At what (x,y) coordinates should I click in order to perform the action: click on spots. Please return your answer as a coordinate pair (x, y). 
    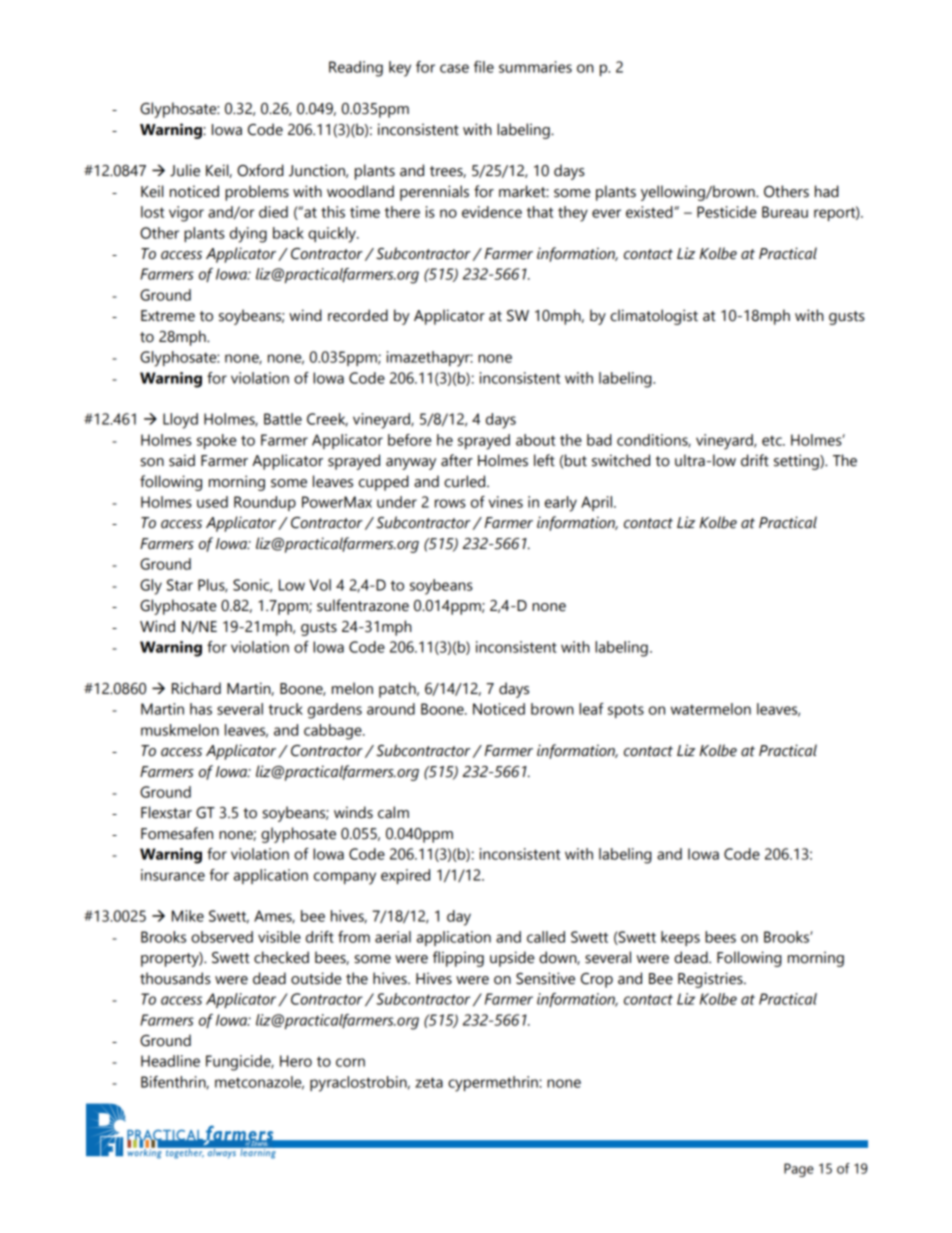
    Looking at the image, I should click on (626, 711).
